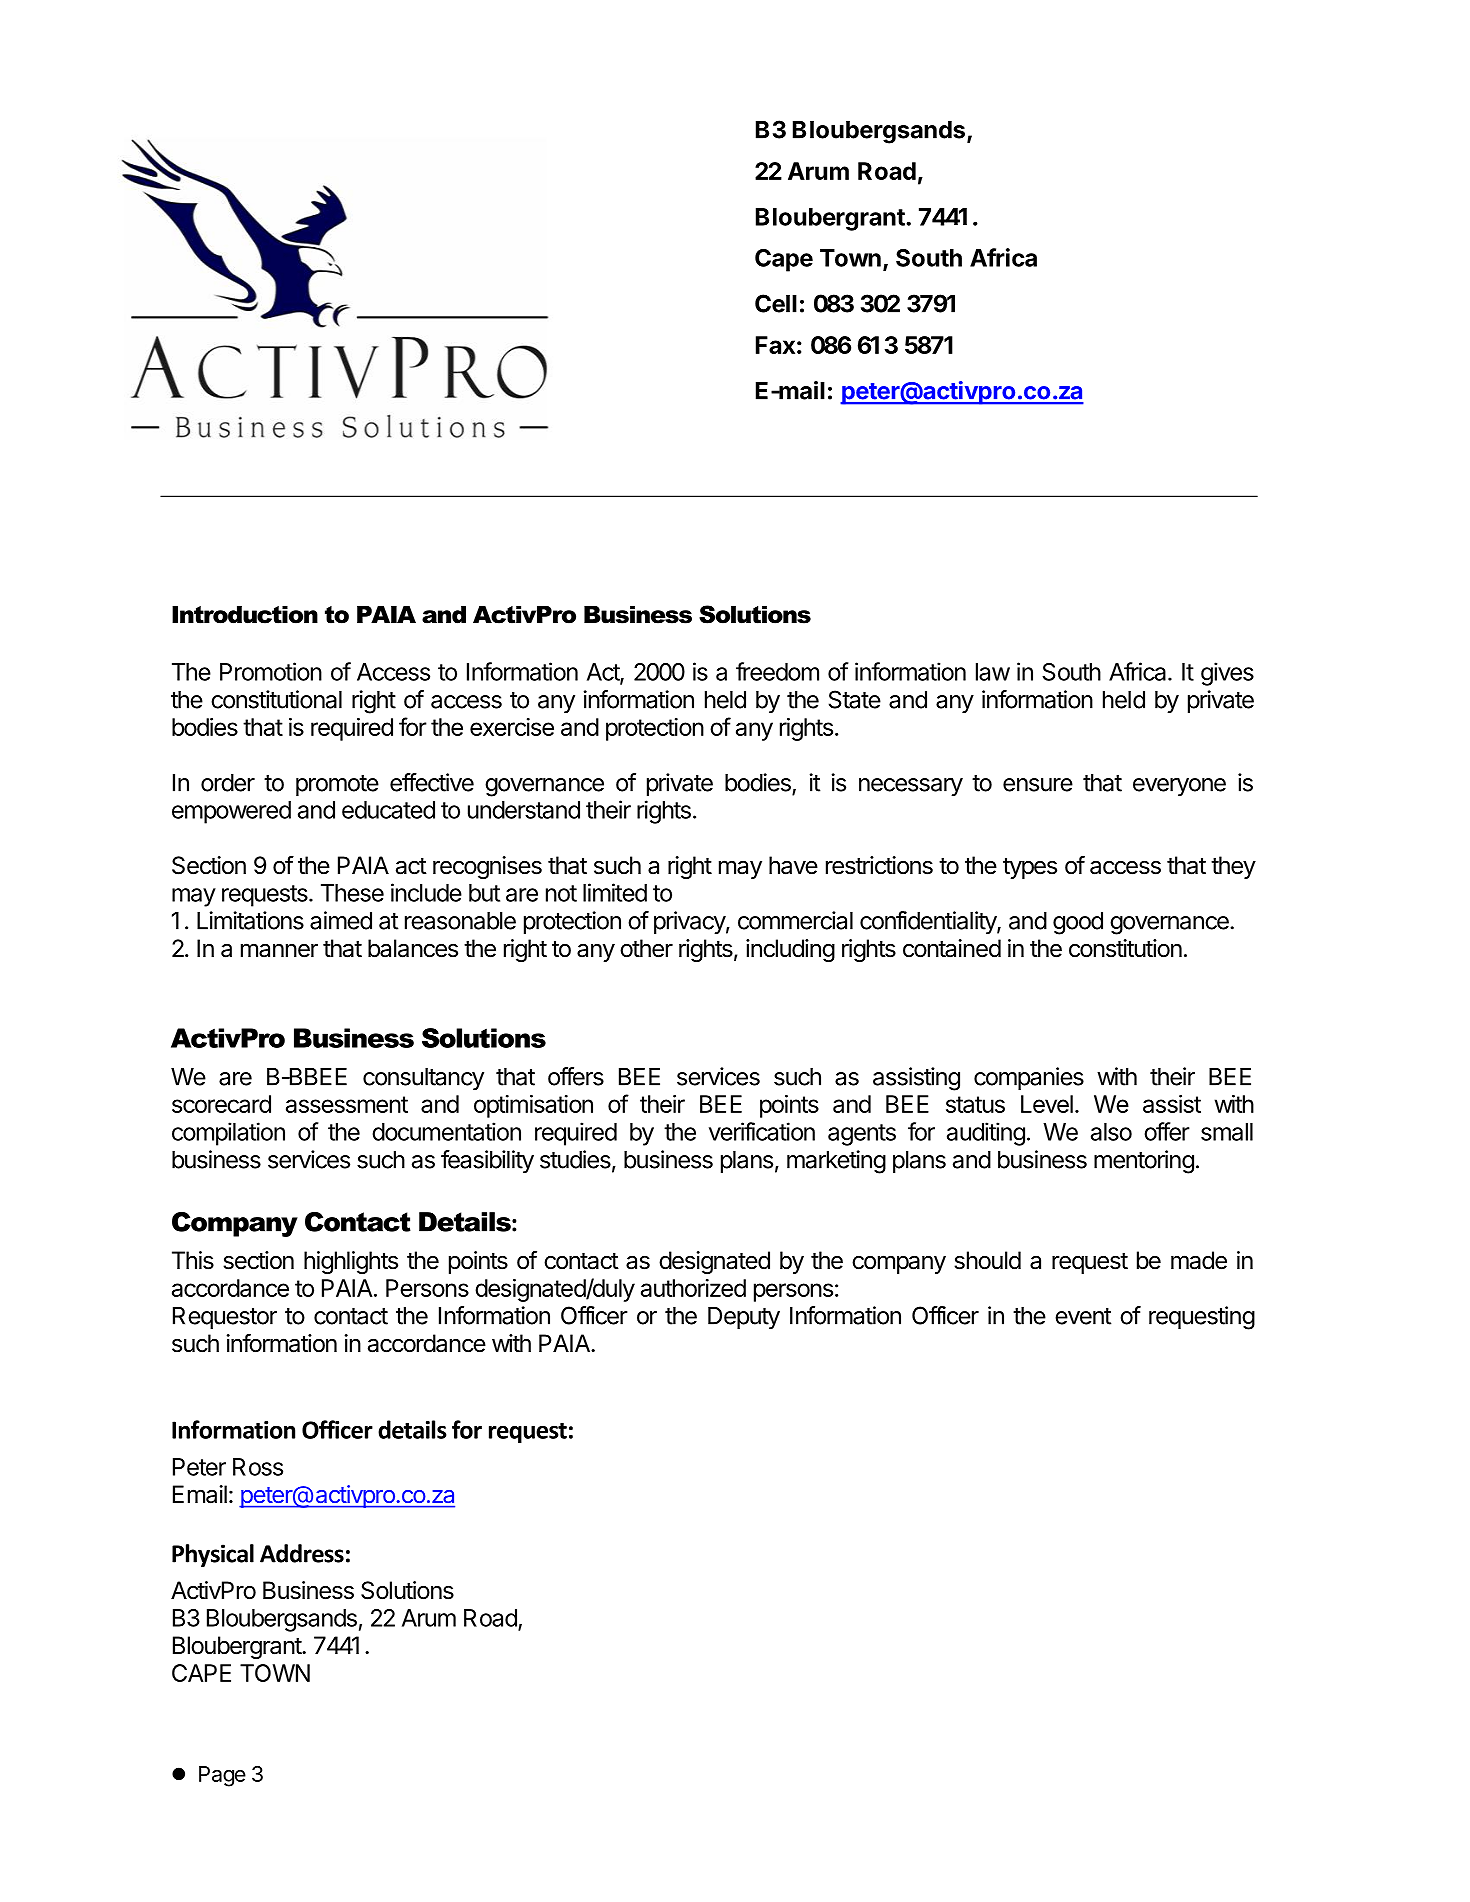 This screenshot has width=1470, height=1902. I want to click on companies, so click(1029, 1078).
